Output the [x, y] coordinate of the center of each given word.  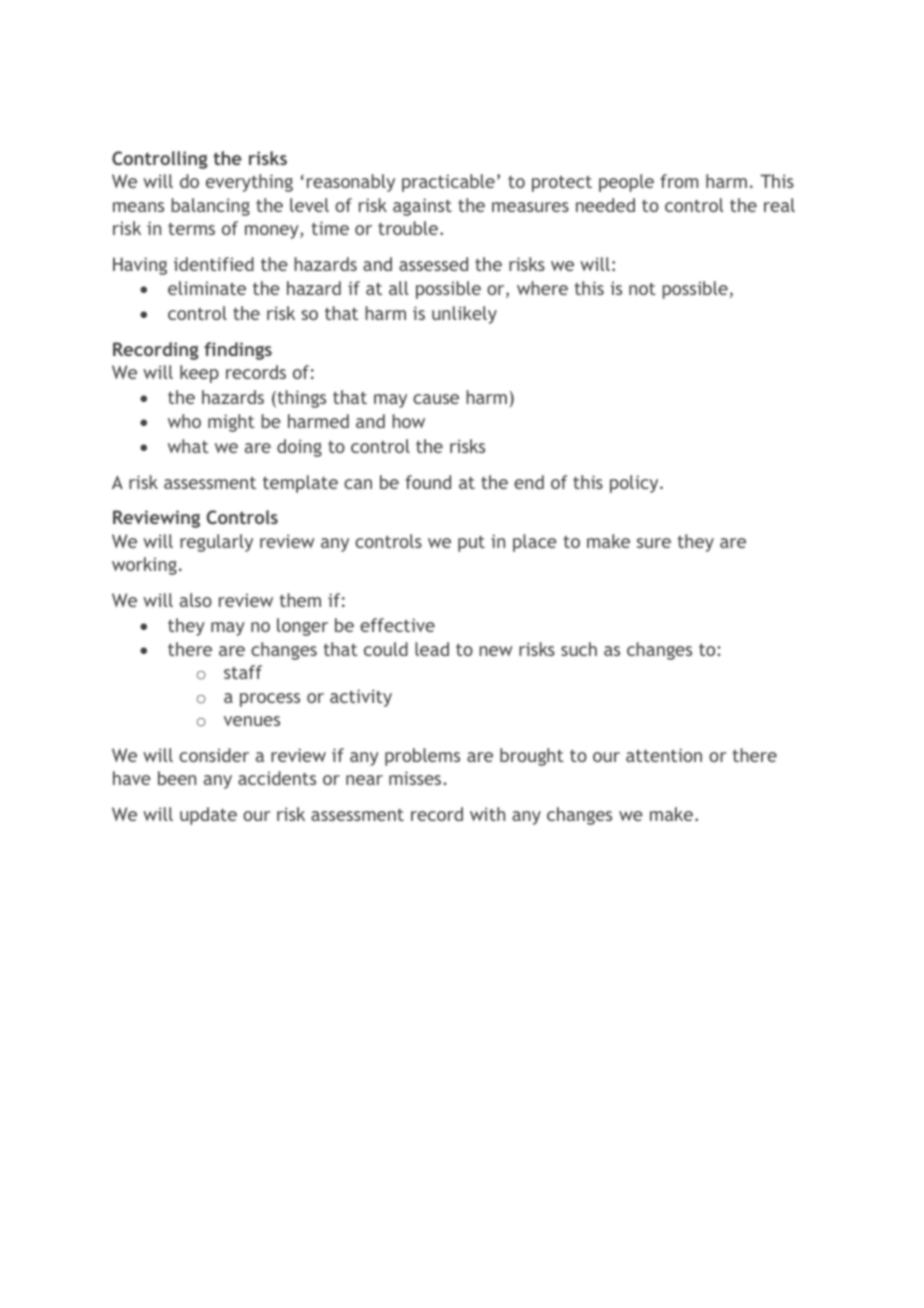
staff [243, 672]
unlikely [464, 315]
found [428, 482]
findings [238, 351]
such [579, 649]
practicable [448, 183]
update [208, 816]
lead [432, 649]
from [679, 181]
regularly [216, 543]
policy [635, 484]
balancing [210, 207]
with [487, 814]
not [642, 289]
